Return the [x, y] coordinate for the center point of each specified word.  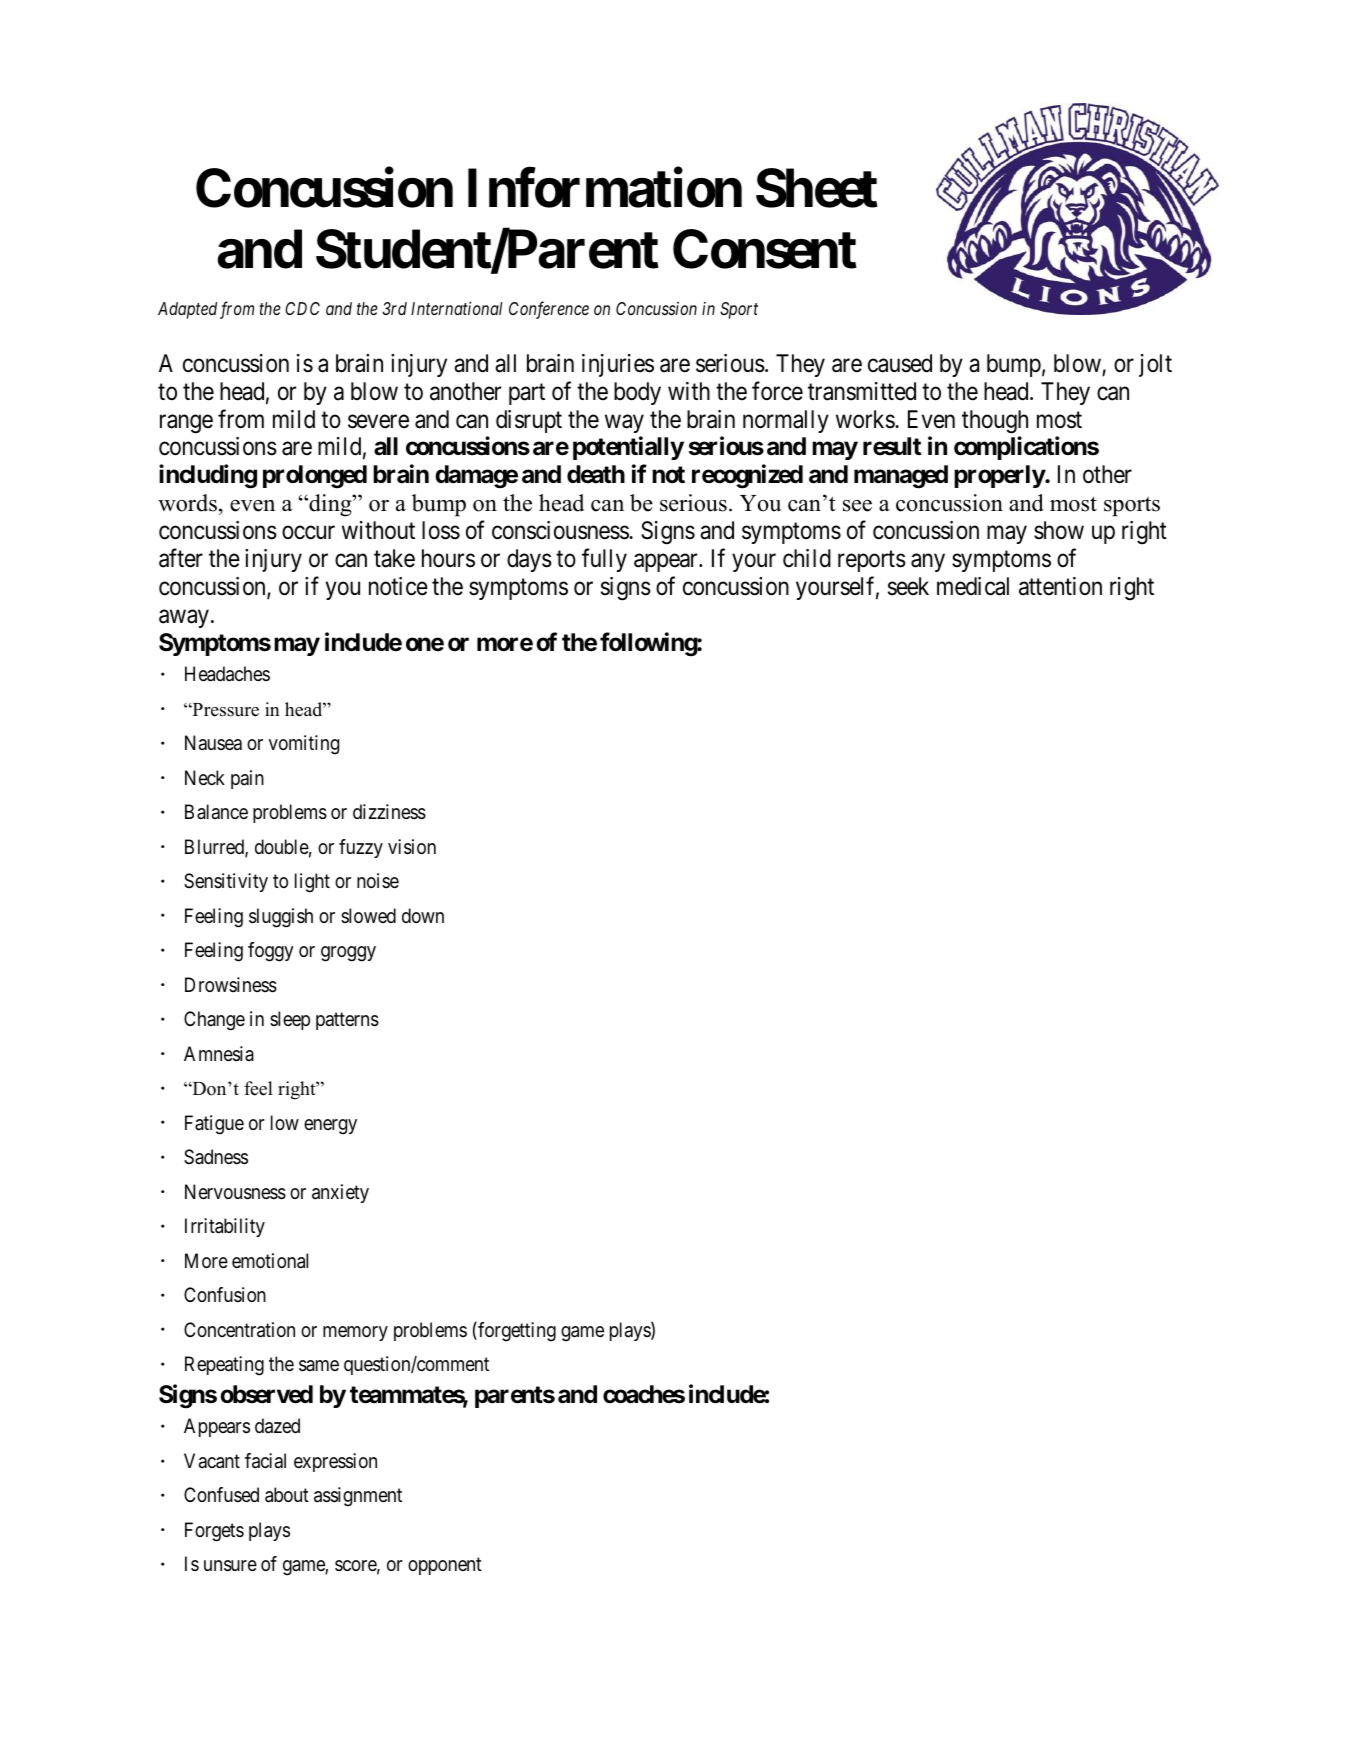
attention [1060, 586]
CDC [302, 308]
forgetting [516, 1332]
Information [605, 188]
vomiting [304, 745]
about [287, 1495]
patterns [347, 1021]
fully [604, 560]
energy [330, 1127]
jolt [1155, 365]
